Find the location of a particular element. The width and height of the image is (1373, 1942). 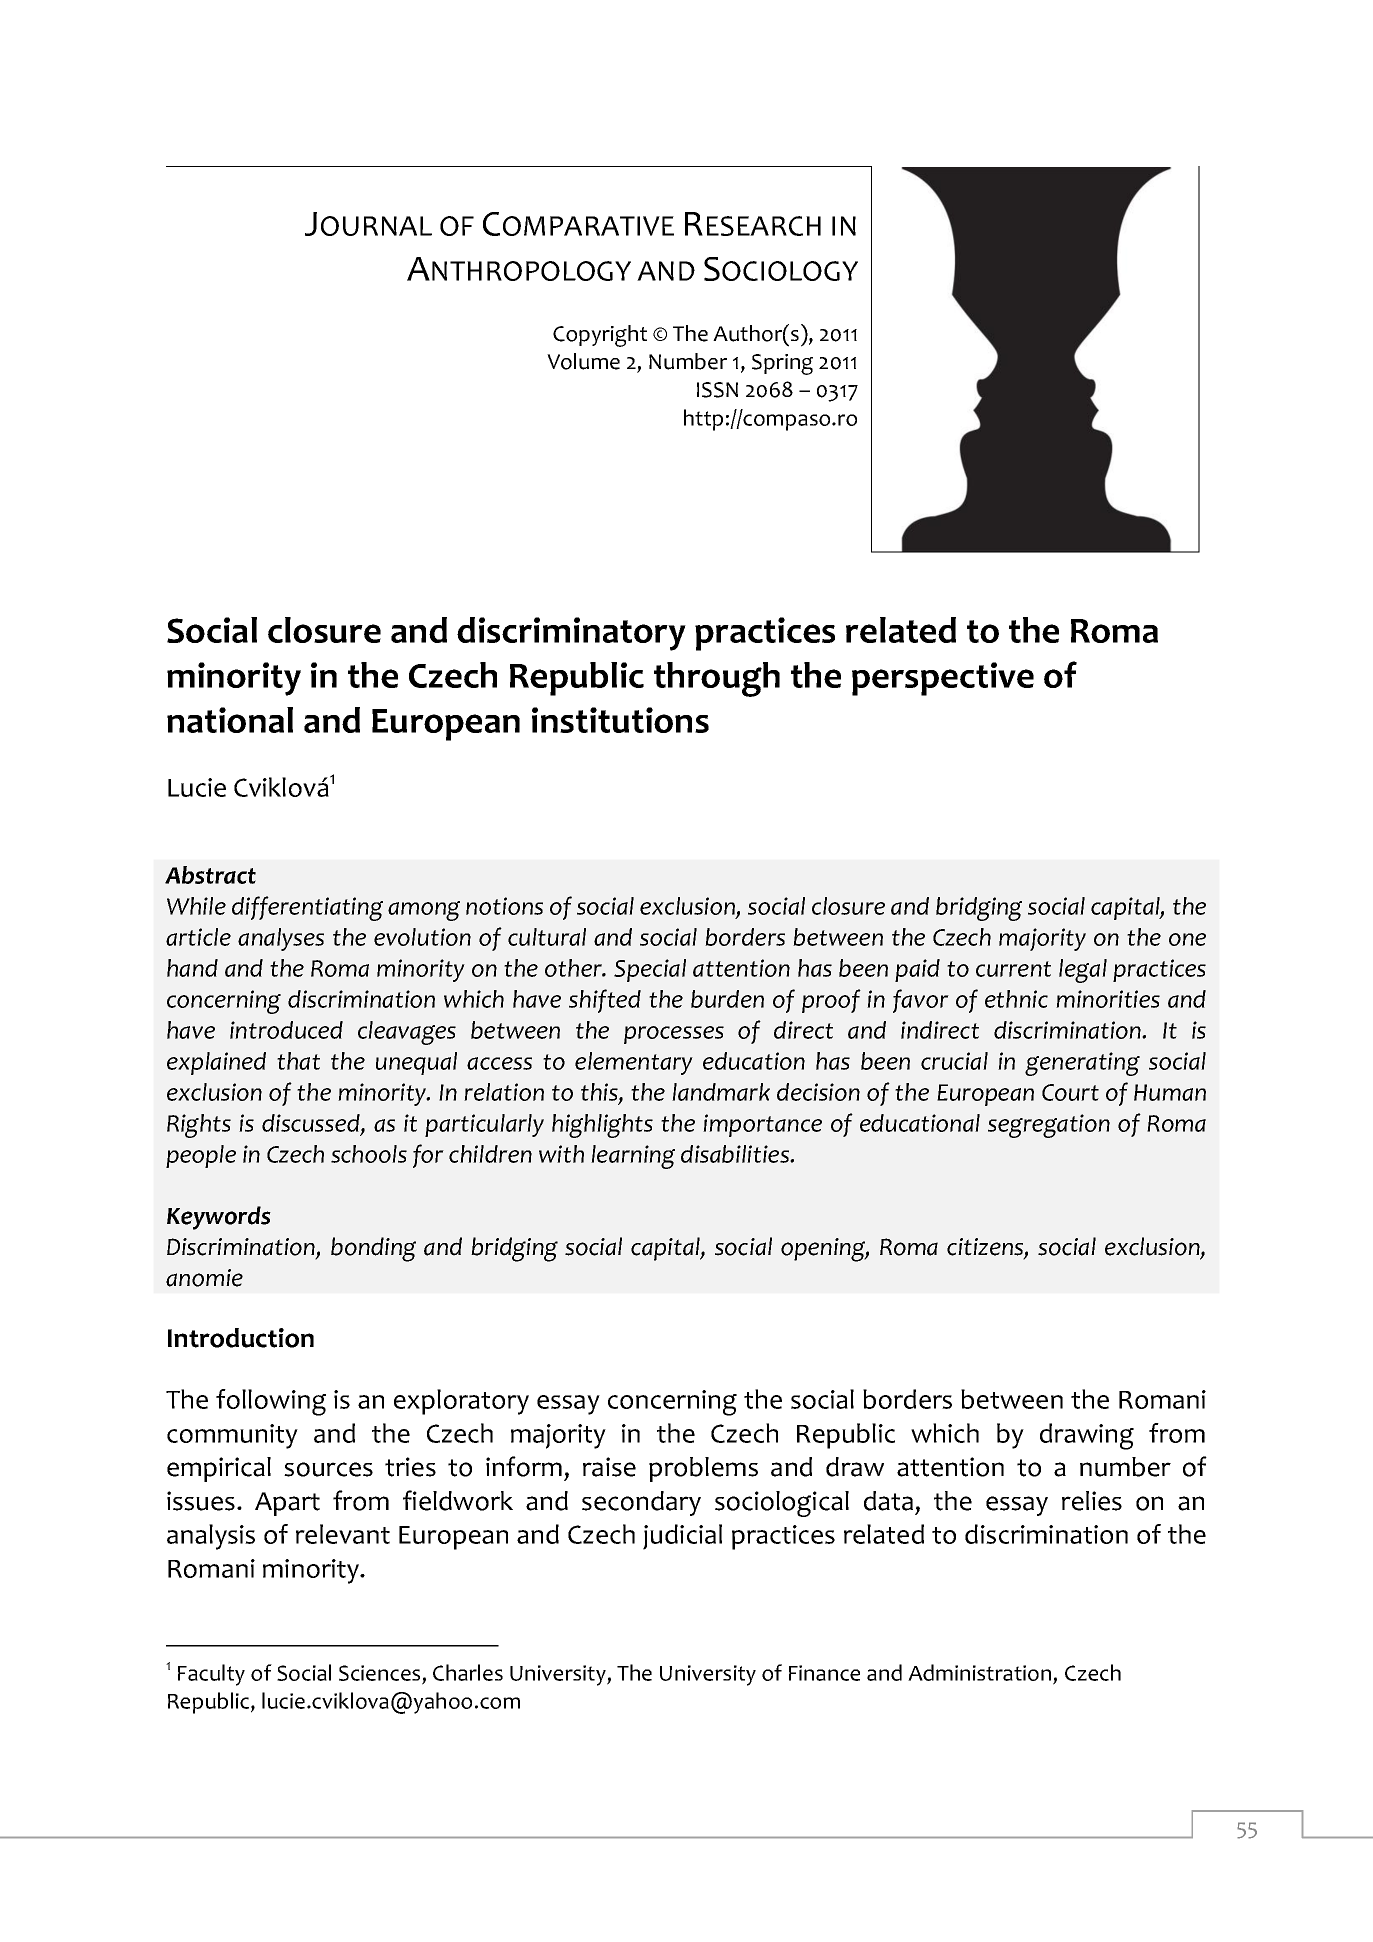

relies is located at coordinates (1092, 1501).
